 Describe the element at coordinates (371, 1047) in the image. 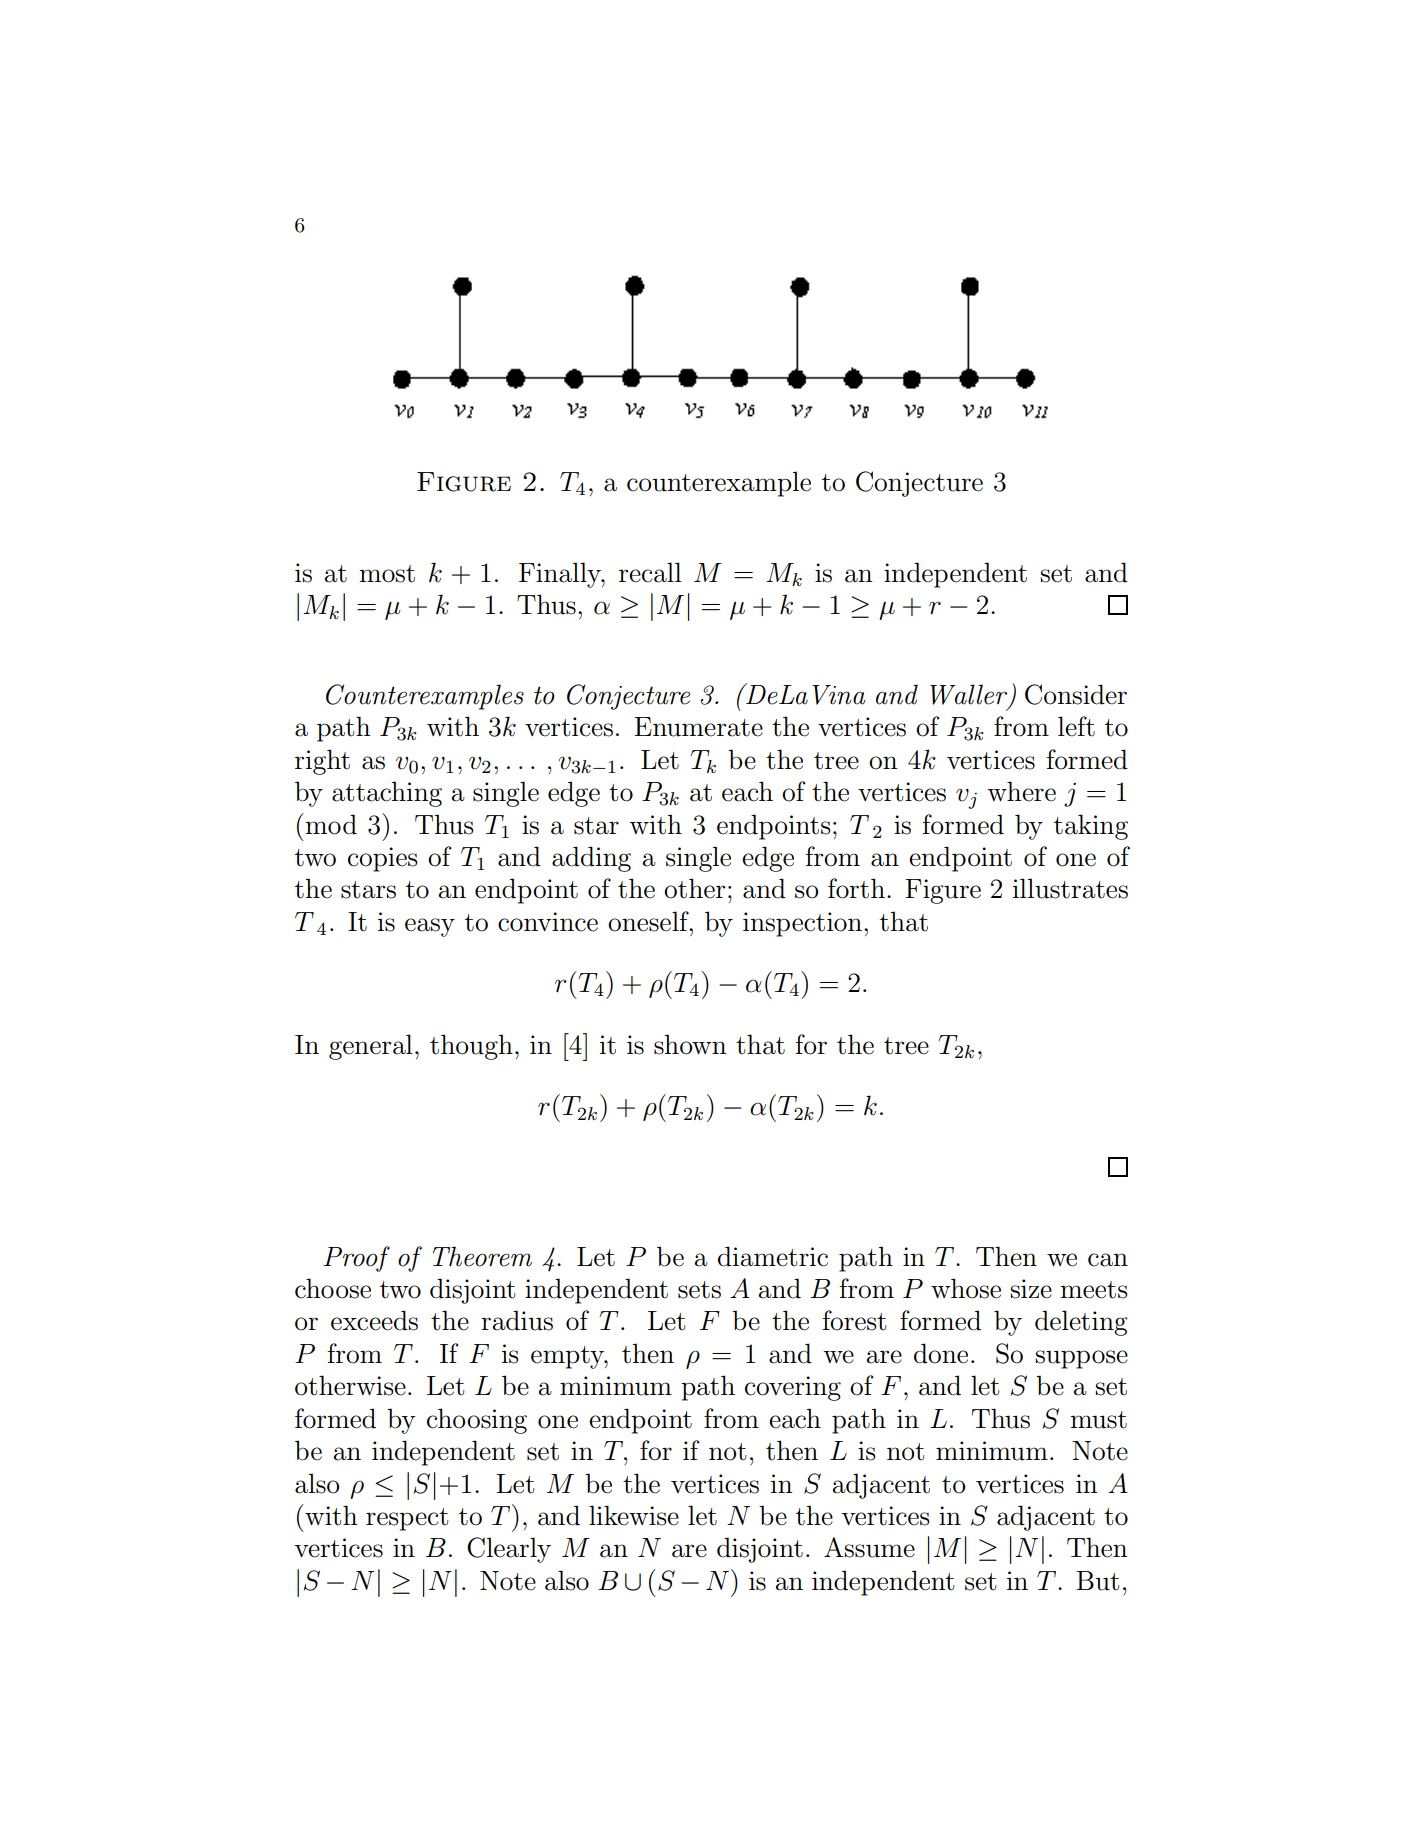

I see `general` at that location.
